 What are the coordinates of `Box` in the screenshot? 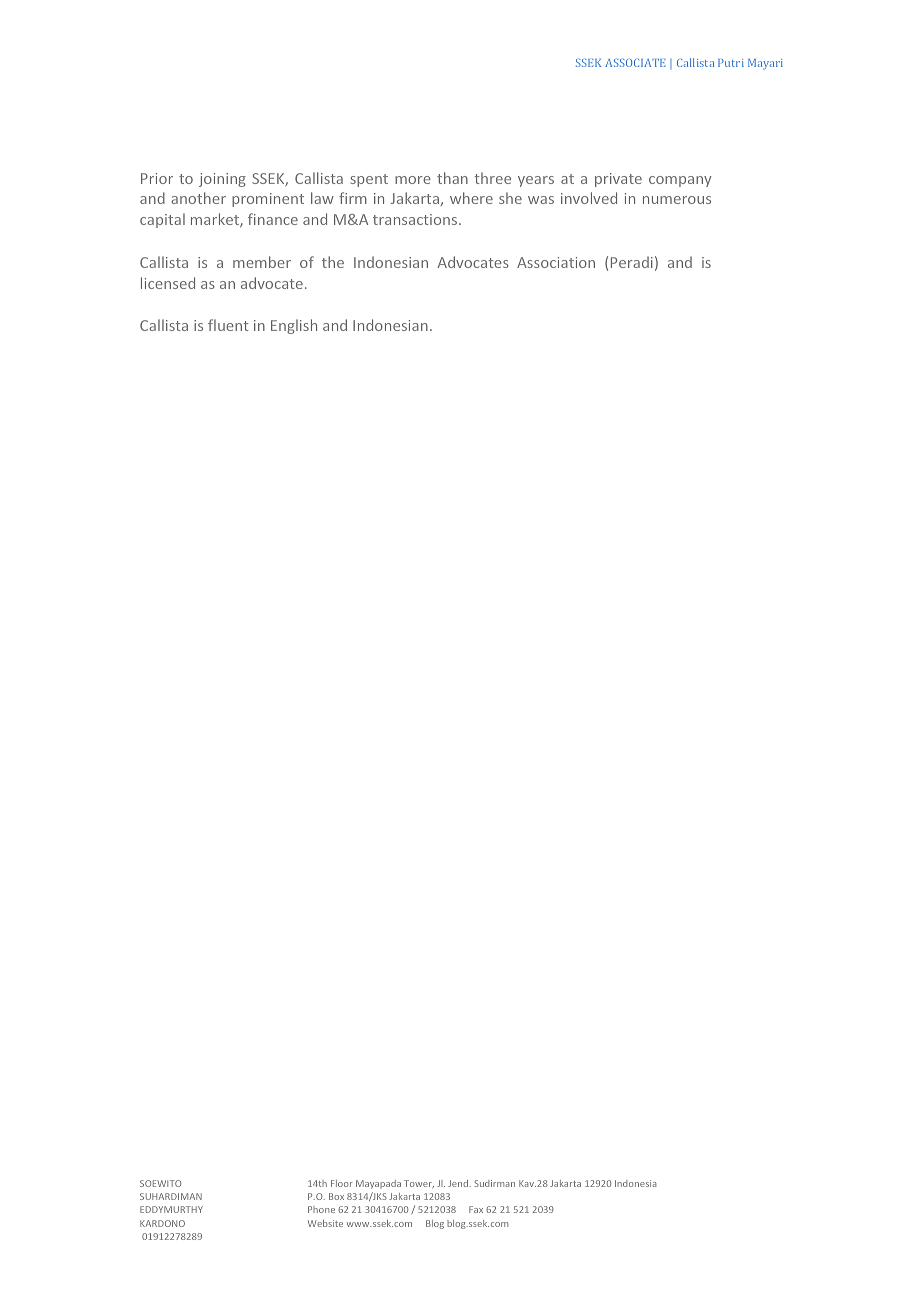 It's located at (336, 1196).
